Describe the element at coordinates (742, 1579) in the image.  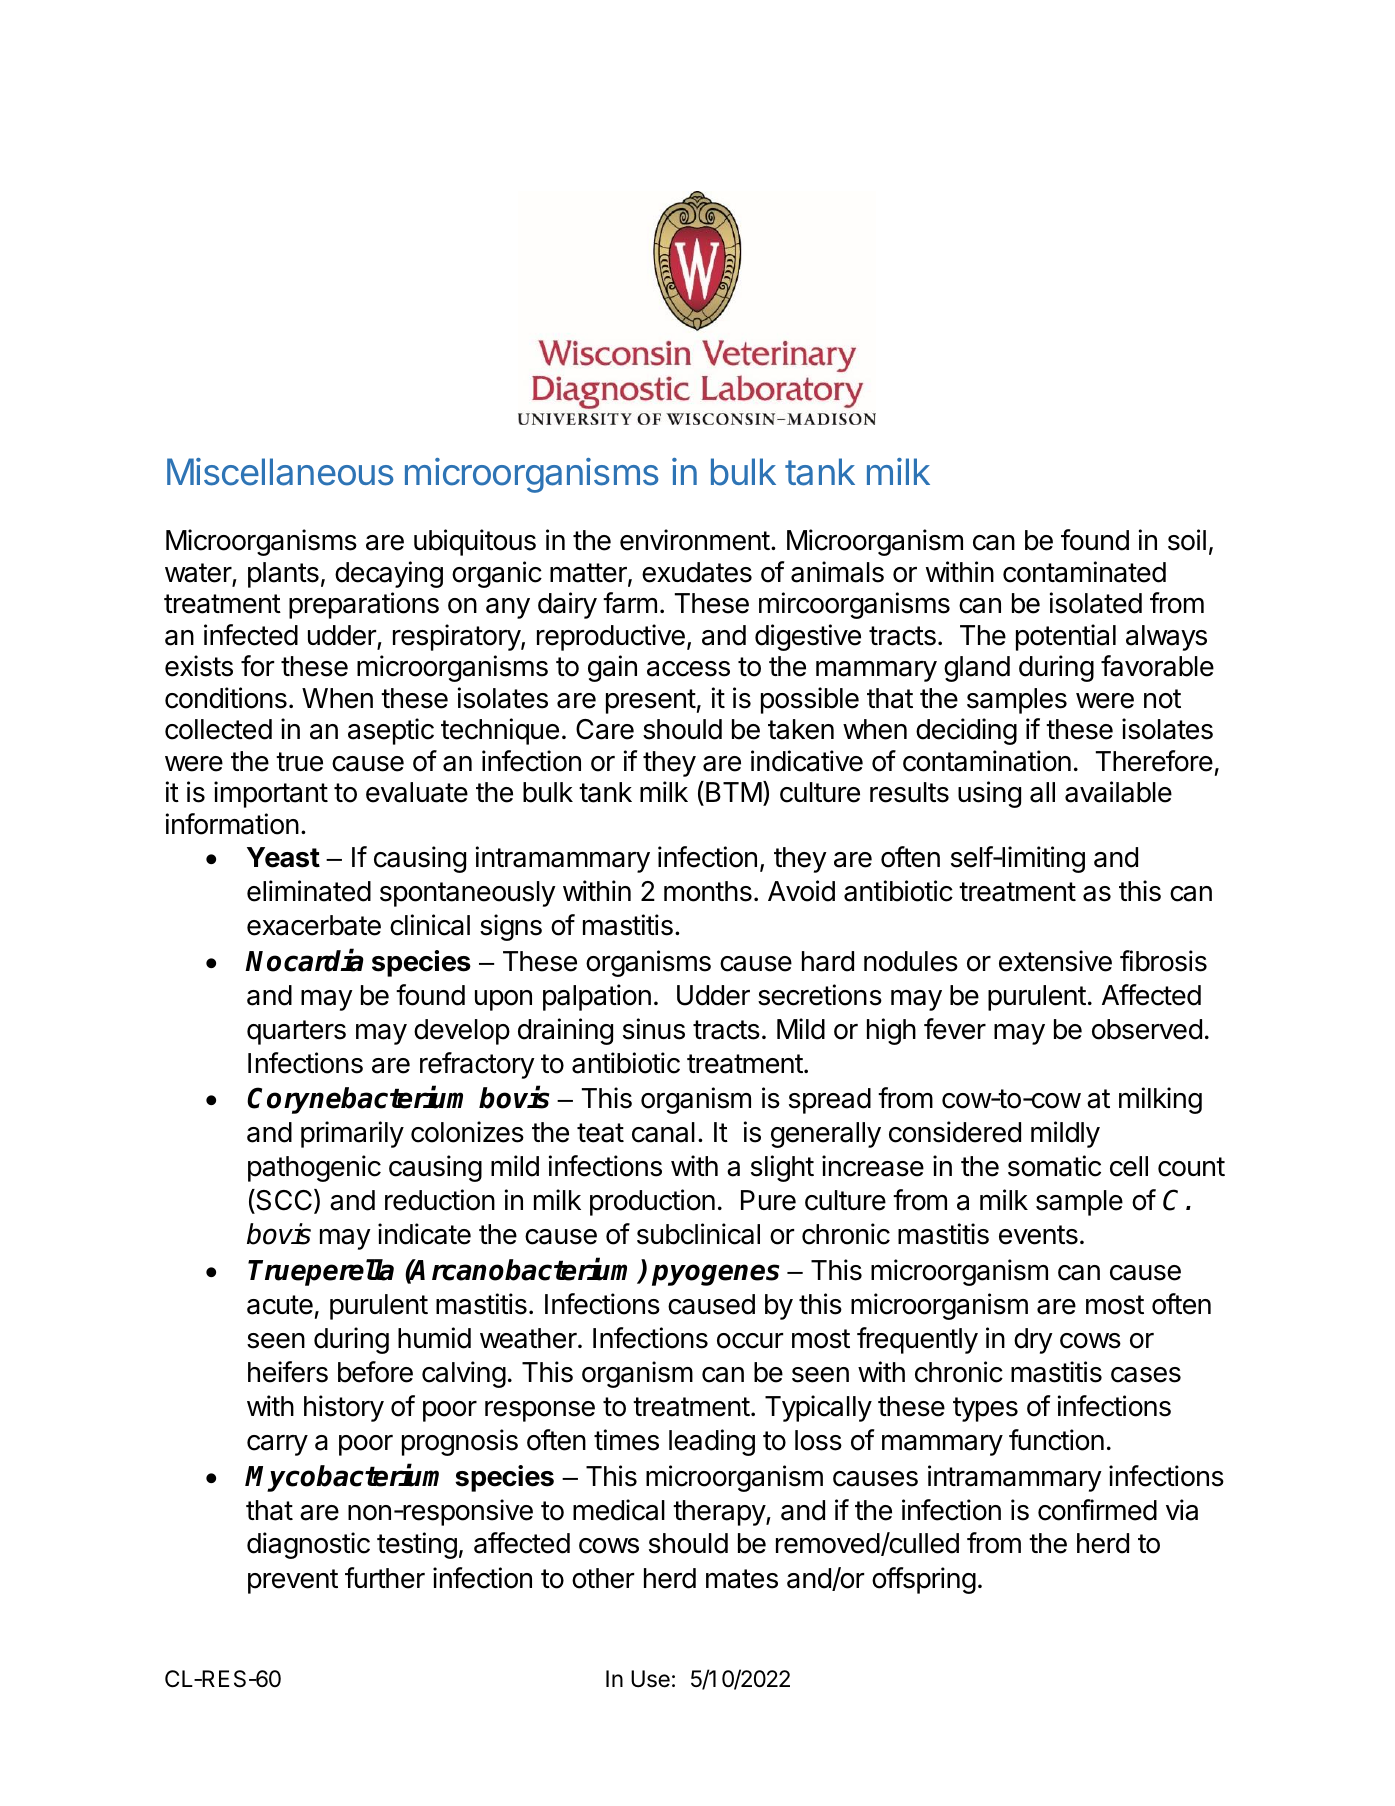
I see `mates` at that location.
